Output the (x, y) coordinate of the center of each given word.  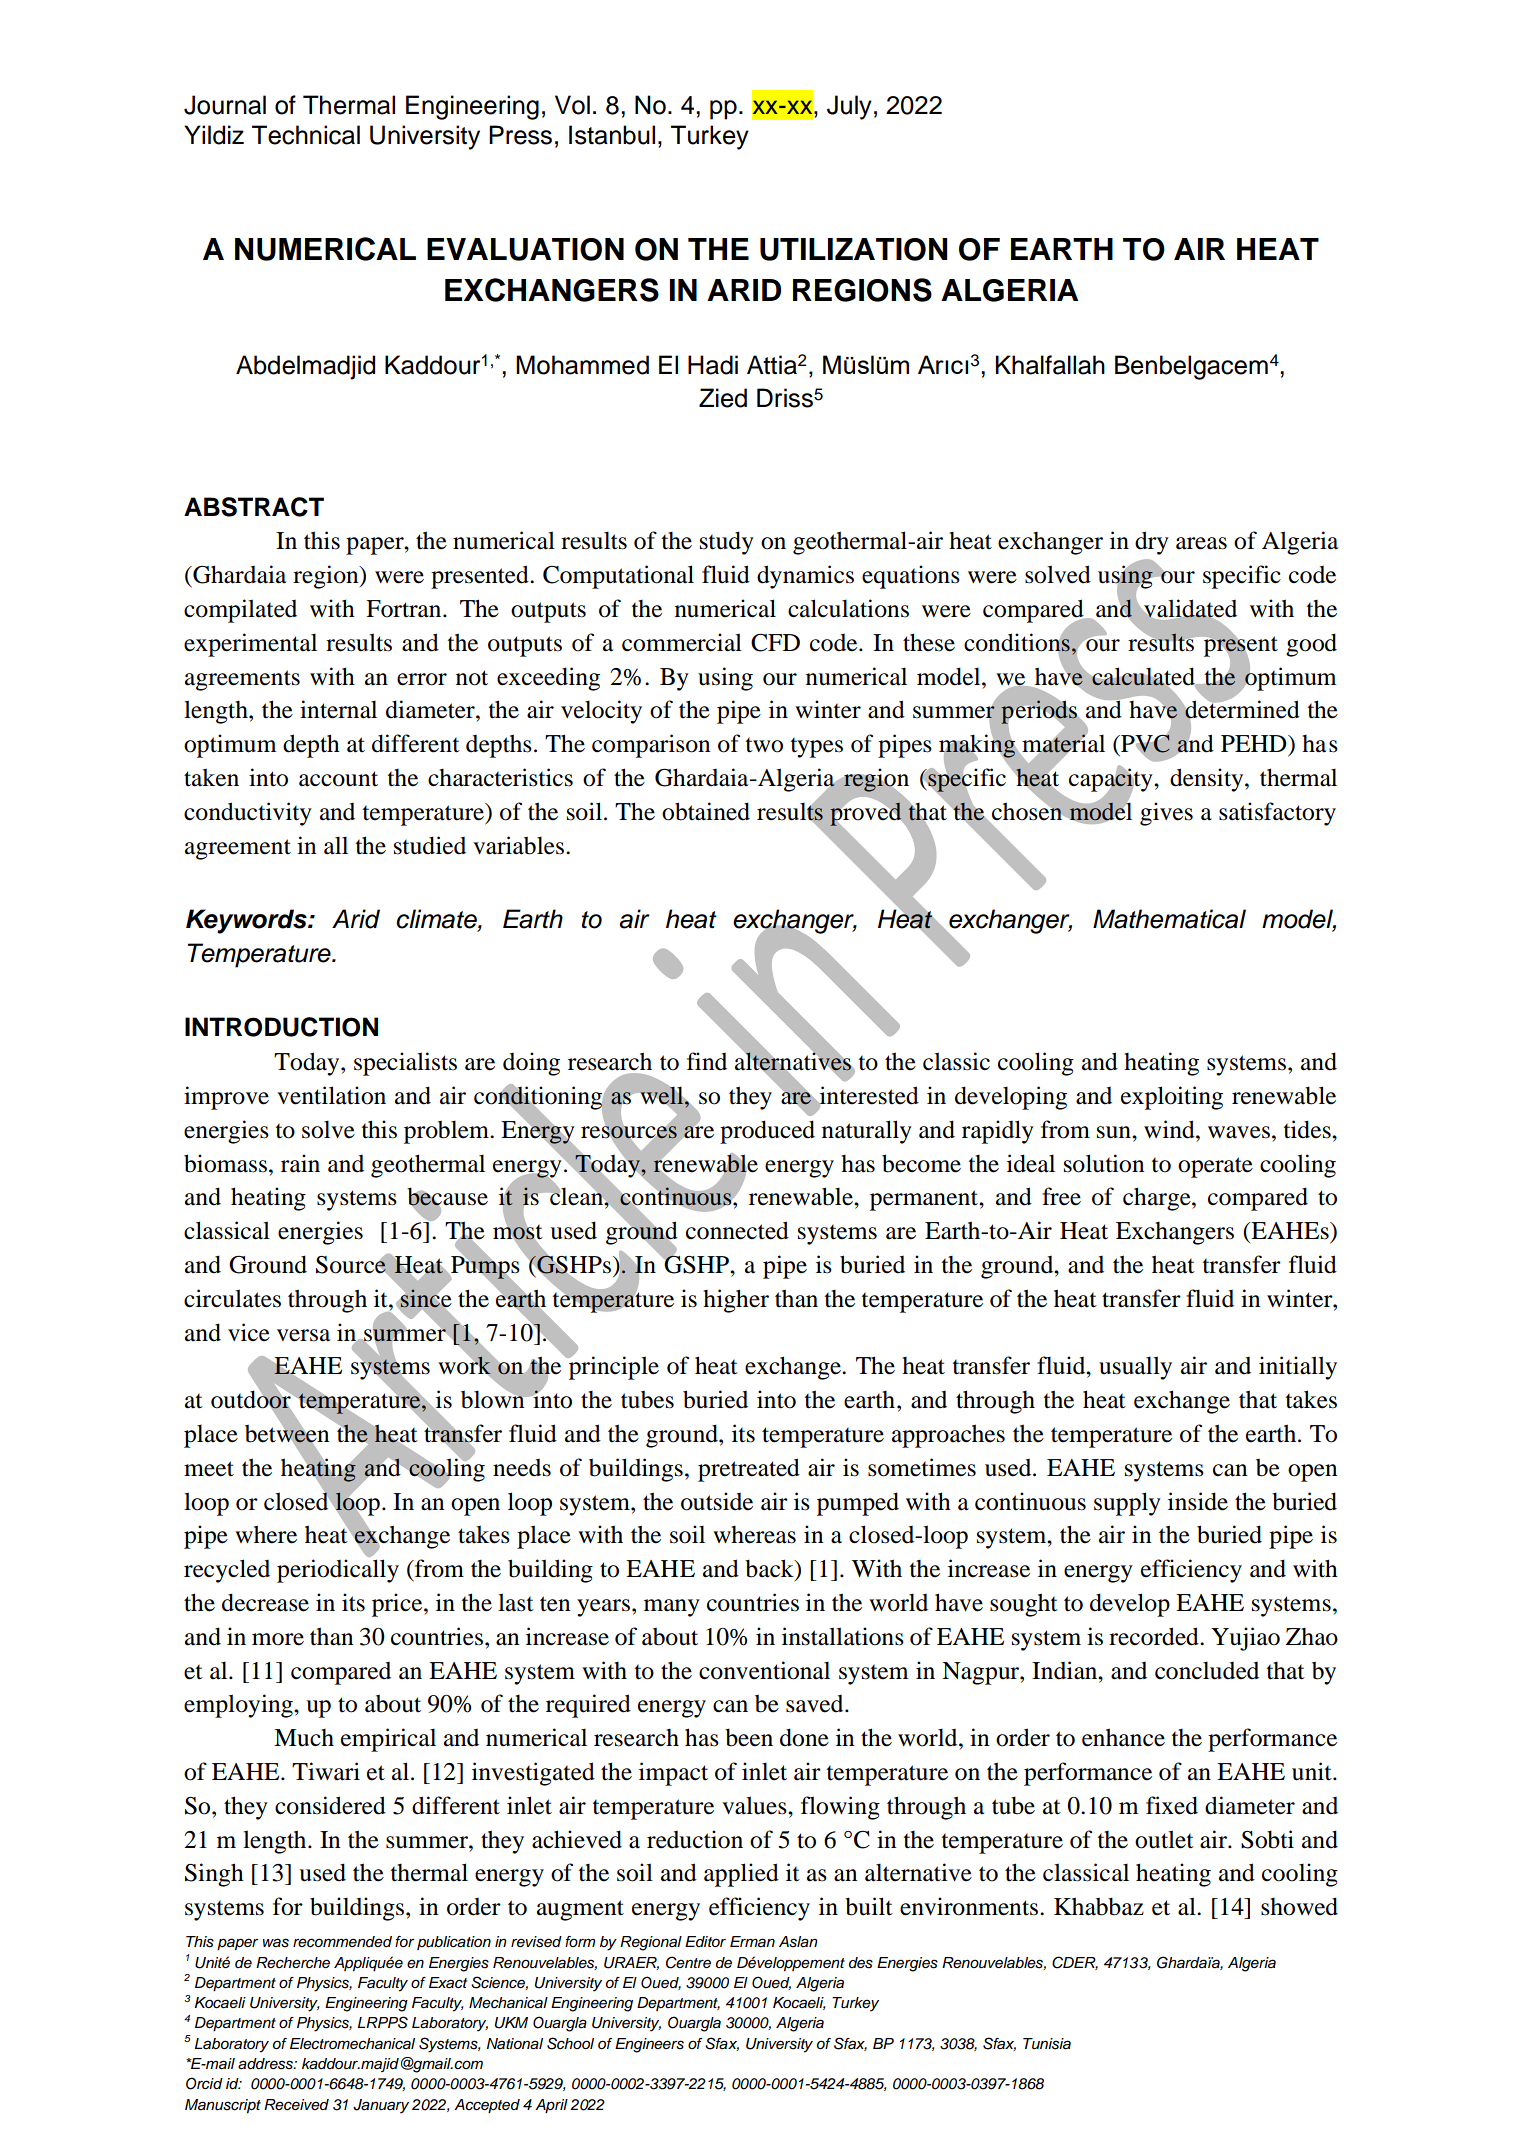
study (727, 543)
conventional (764, 1670)
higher (736, 1301)
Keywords (247, 921)
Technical (306, 135)
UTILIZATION (853, 249)
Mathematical (1169, 919)
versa (303, 1335)
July (849, 107)
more (278, 1639)
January (381, 2106)
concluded (1207, 1670)
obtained (706, 811)
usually (1135, 1368)
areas (1201, 543)
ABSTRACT (254, 507)
